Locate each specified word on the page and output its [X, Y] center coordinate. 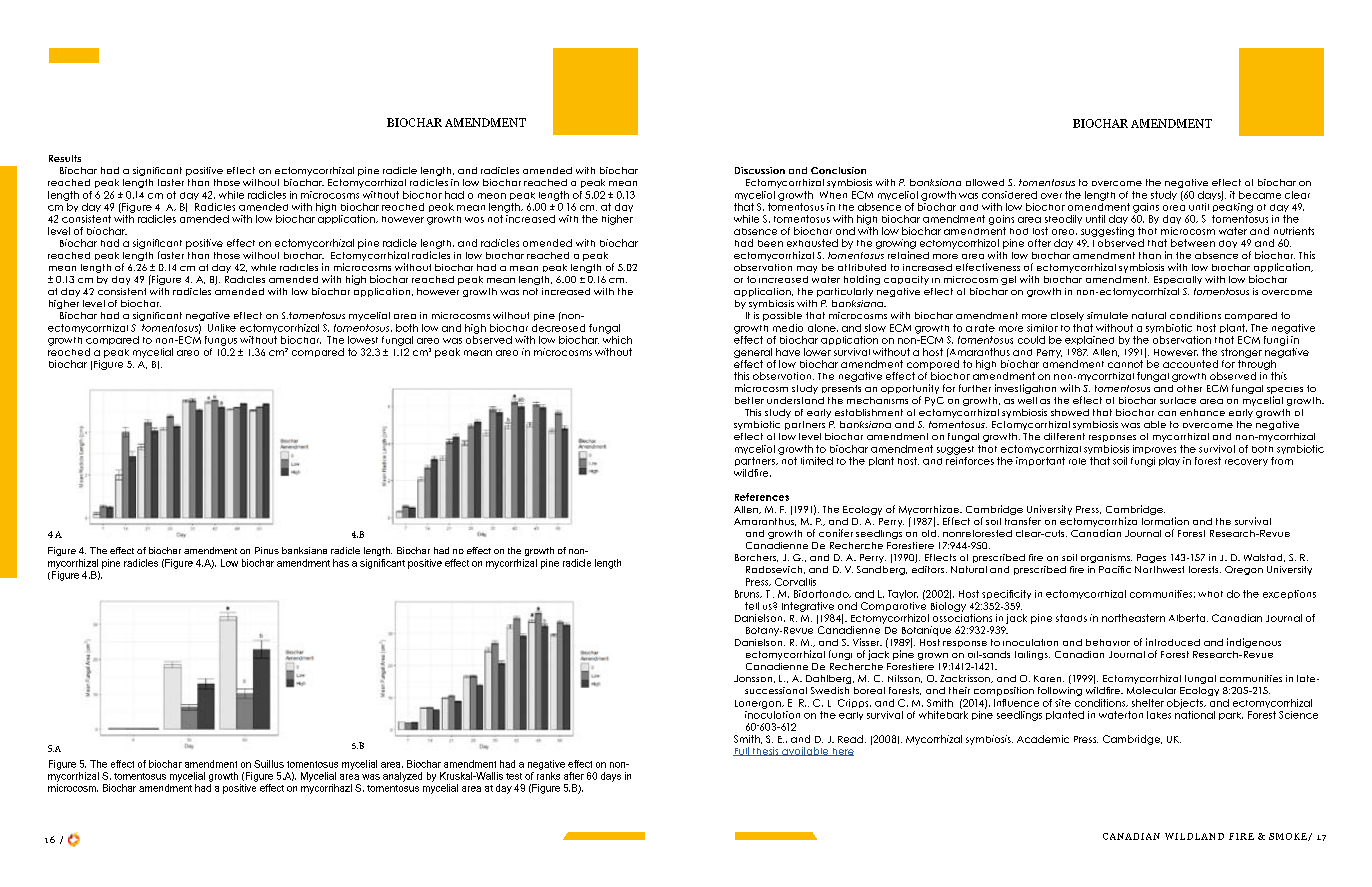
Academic [1043, 739]
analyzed [402, 777]
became [1260, 195]
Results [65, 158]
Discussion [760, 170]
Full [742, 751]
